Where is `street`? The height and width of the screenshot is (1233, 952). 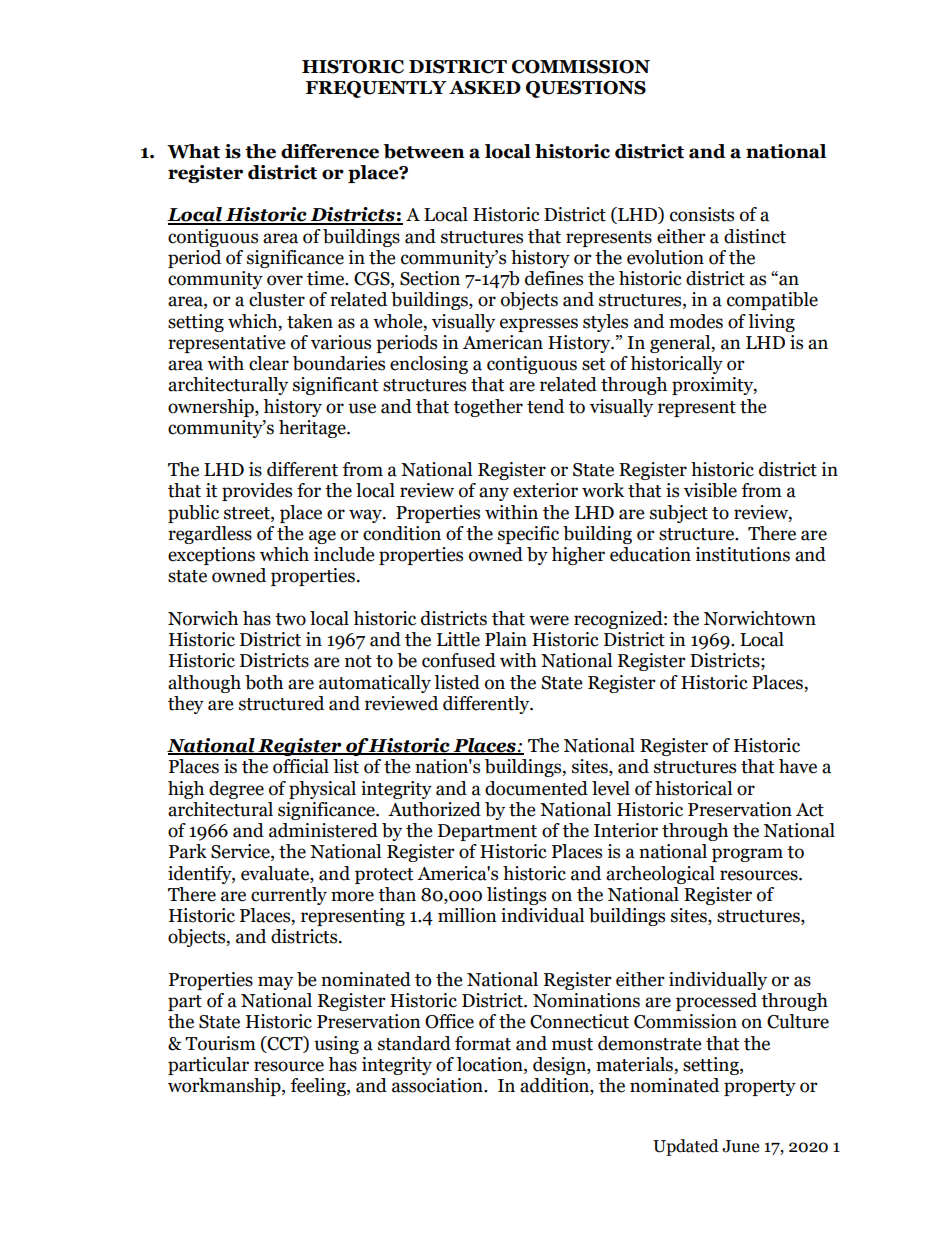 street is located at coordinates (248, 513).
